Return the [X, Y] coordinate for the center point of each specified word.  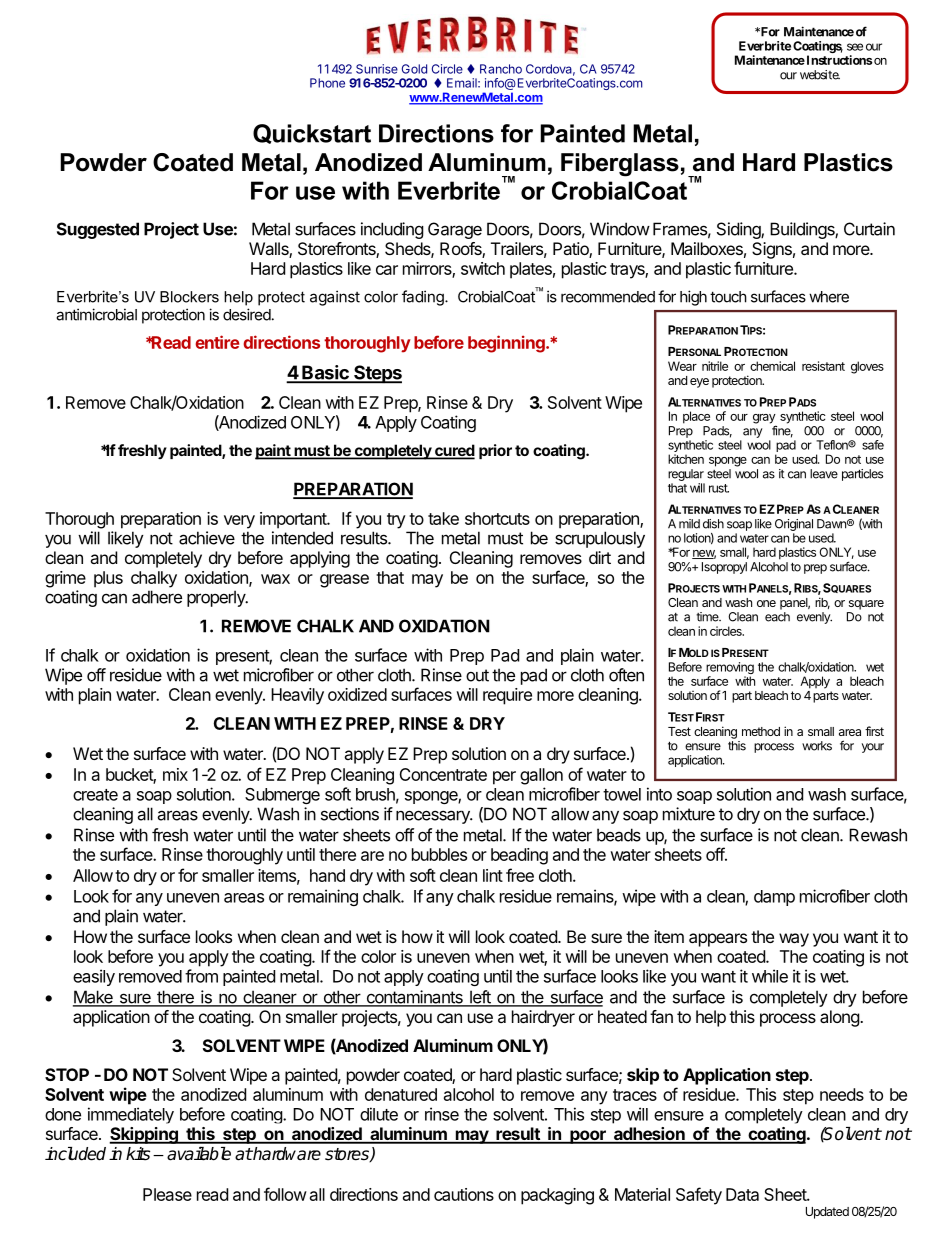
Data [742, 1194]
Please [167, 1194]
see [855, 47]
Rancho [501, 69]
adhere [157, 597]
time [708, 617]
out [477, 675]
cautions [464, 1194]
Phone [327, 83]
